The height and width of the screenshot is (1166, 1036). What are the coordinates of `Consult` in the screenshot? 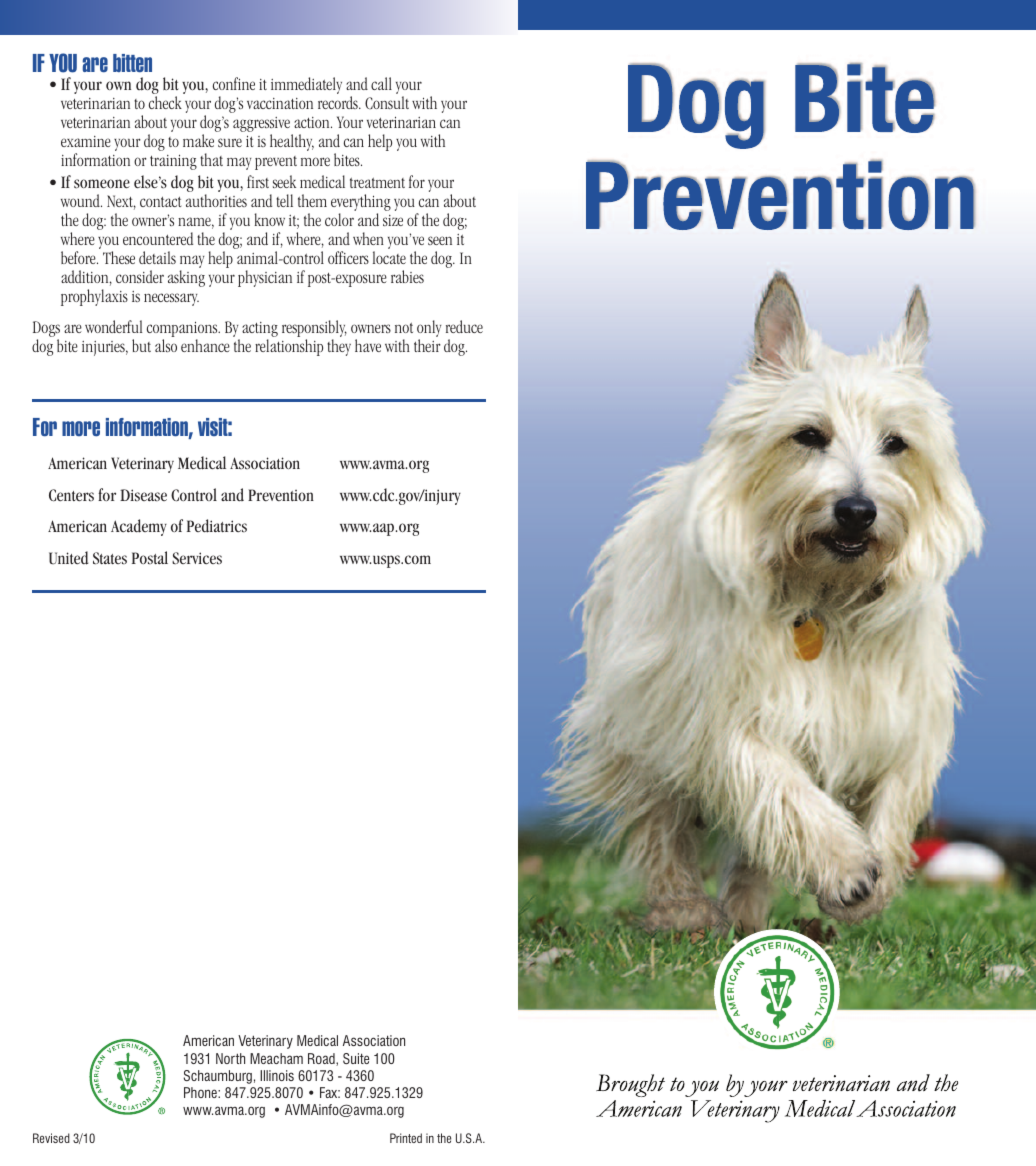 It's located at (387, 102).
